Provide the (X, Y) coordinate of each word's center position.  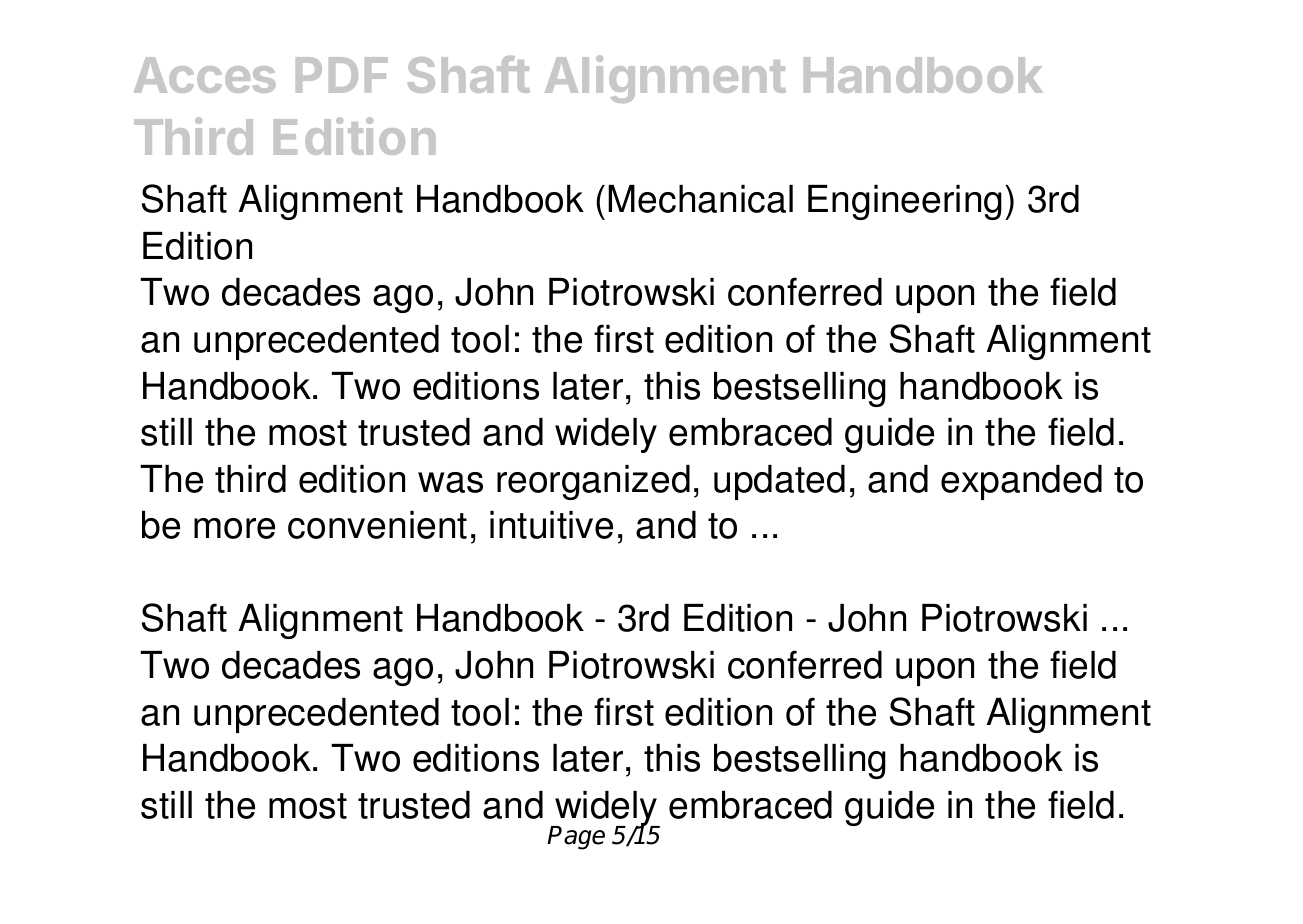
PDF (342, 75)
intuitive (551, 525)
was (450, 482)
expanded (1021, 482)
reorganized (593, 482)
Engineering (905, 202)
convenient (377, 525)
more (234, 528)
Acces (205, 75)
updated (779, 482)
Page (576, 838)
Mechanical (700, 199)
